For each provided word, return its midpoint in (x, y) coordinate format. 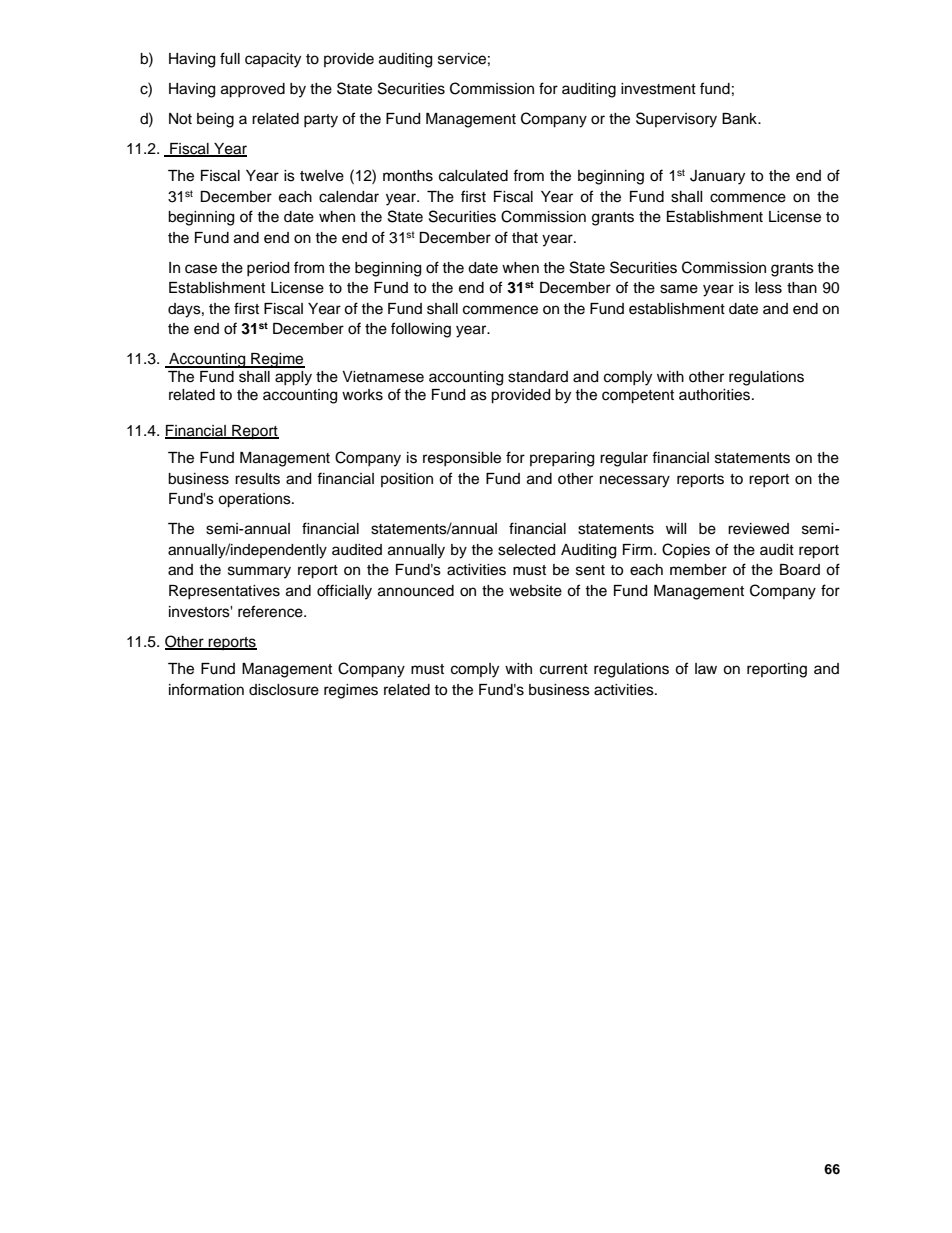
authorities (714, 395)
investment (658, 89)
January (717, 177)
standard (538, 377)
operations (255, 500)
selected (526, 550)
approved (253, 90)
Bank (741, 119)
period (268, 269)
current (564, 669)
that (525, 238)
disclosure (284, 690)
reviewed (758, 529)
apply (293, 378)
